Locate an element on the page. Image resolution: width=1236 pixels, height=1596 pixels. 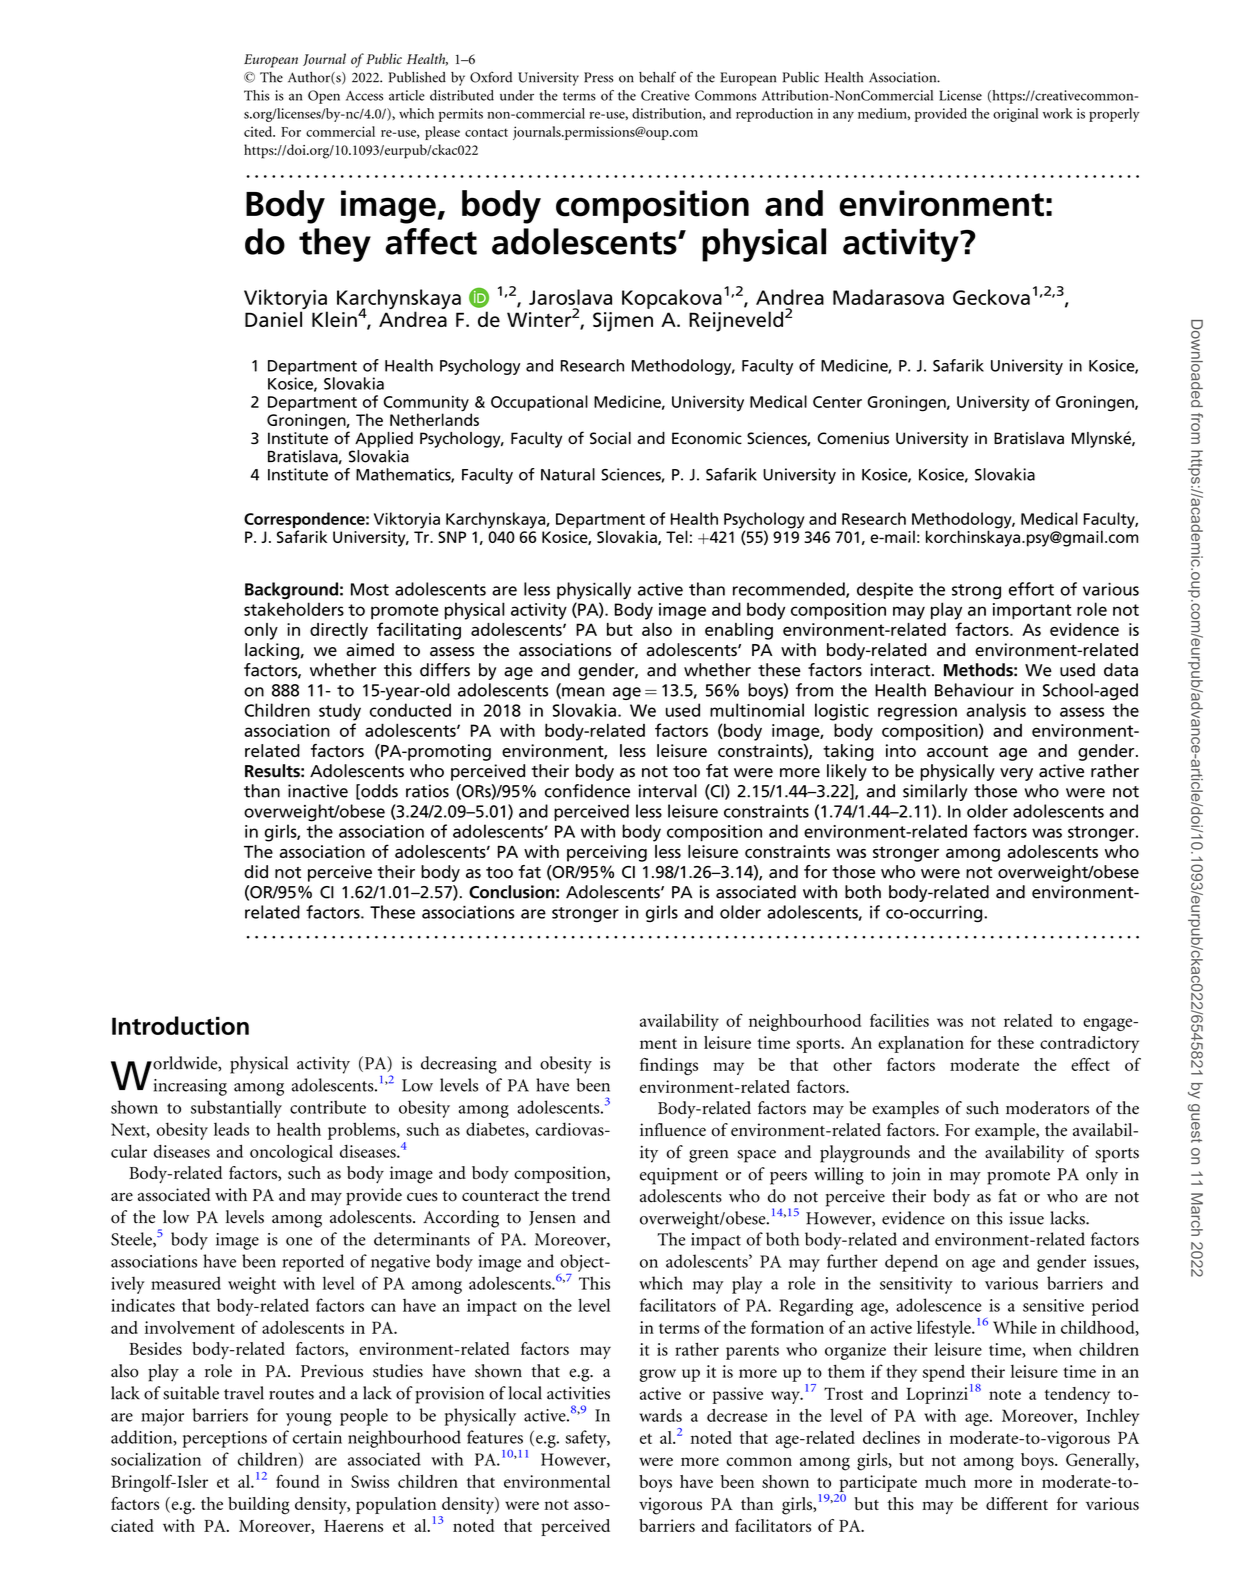
very is located at coordinates (1016, 774).
